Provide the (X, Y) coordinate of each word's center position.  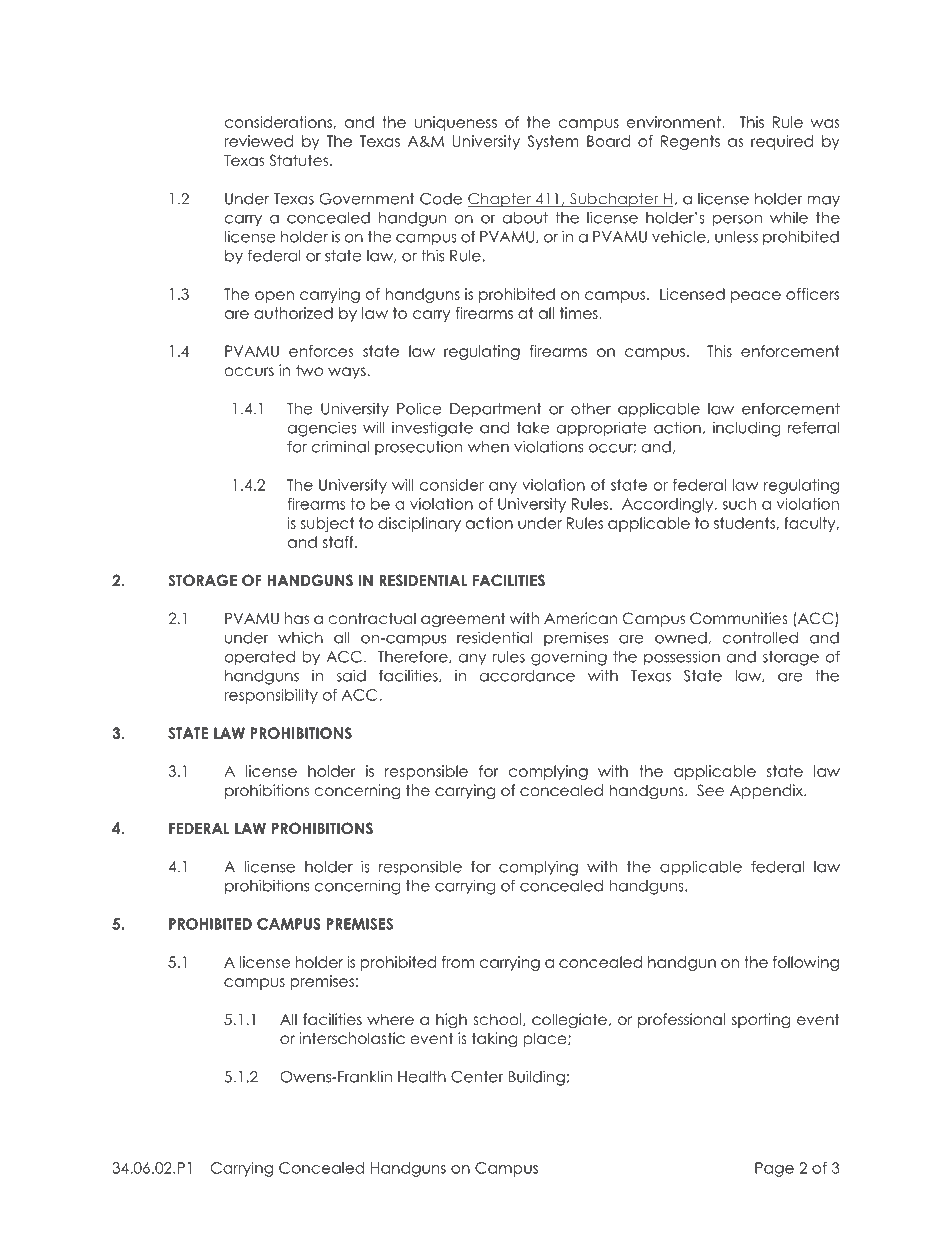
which (300, 637)
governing (569, 658)
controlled (760, 638)
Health (422, 1077)
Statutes (300, 160)
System (553, 142)
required (782, 142)
